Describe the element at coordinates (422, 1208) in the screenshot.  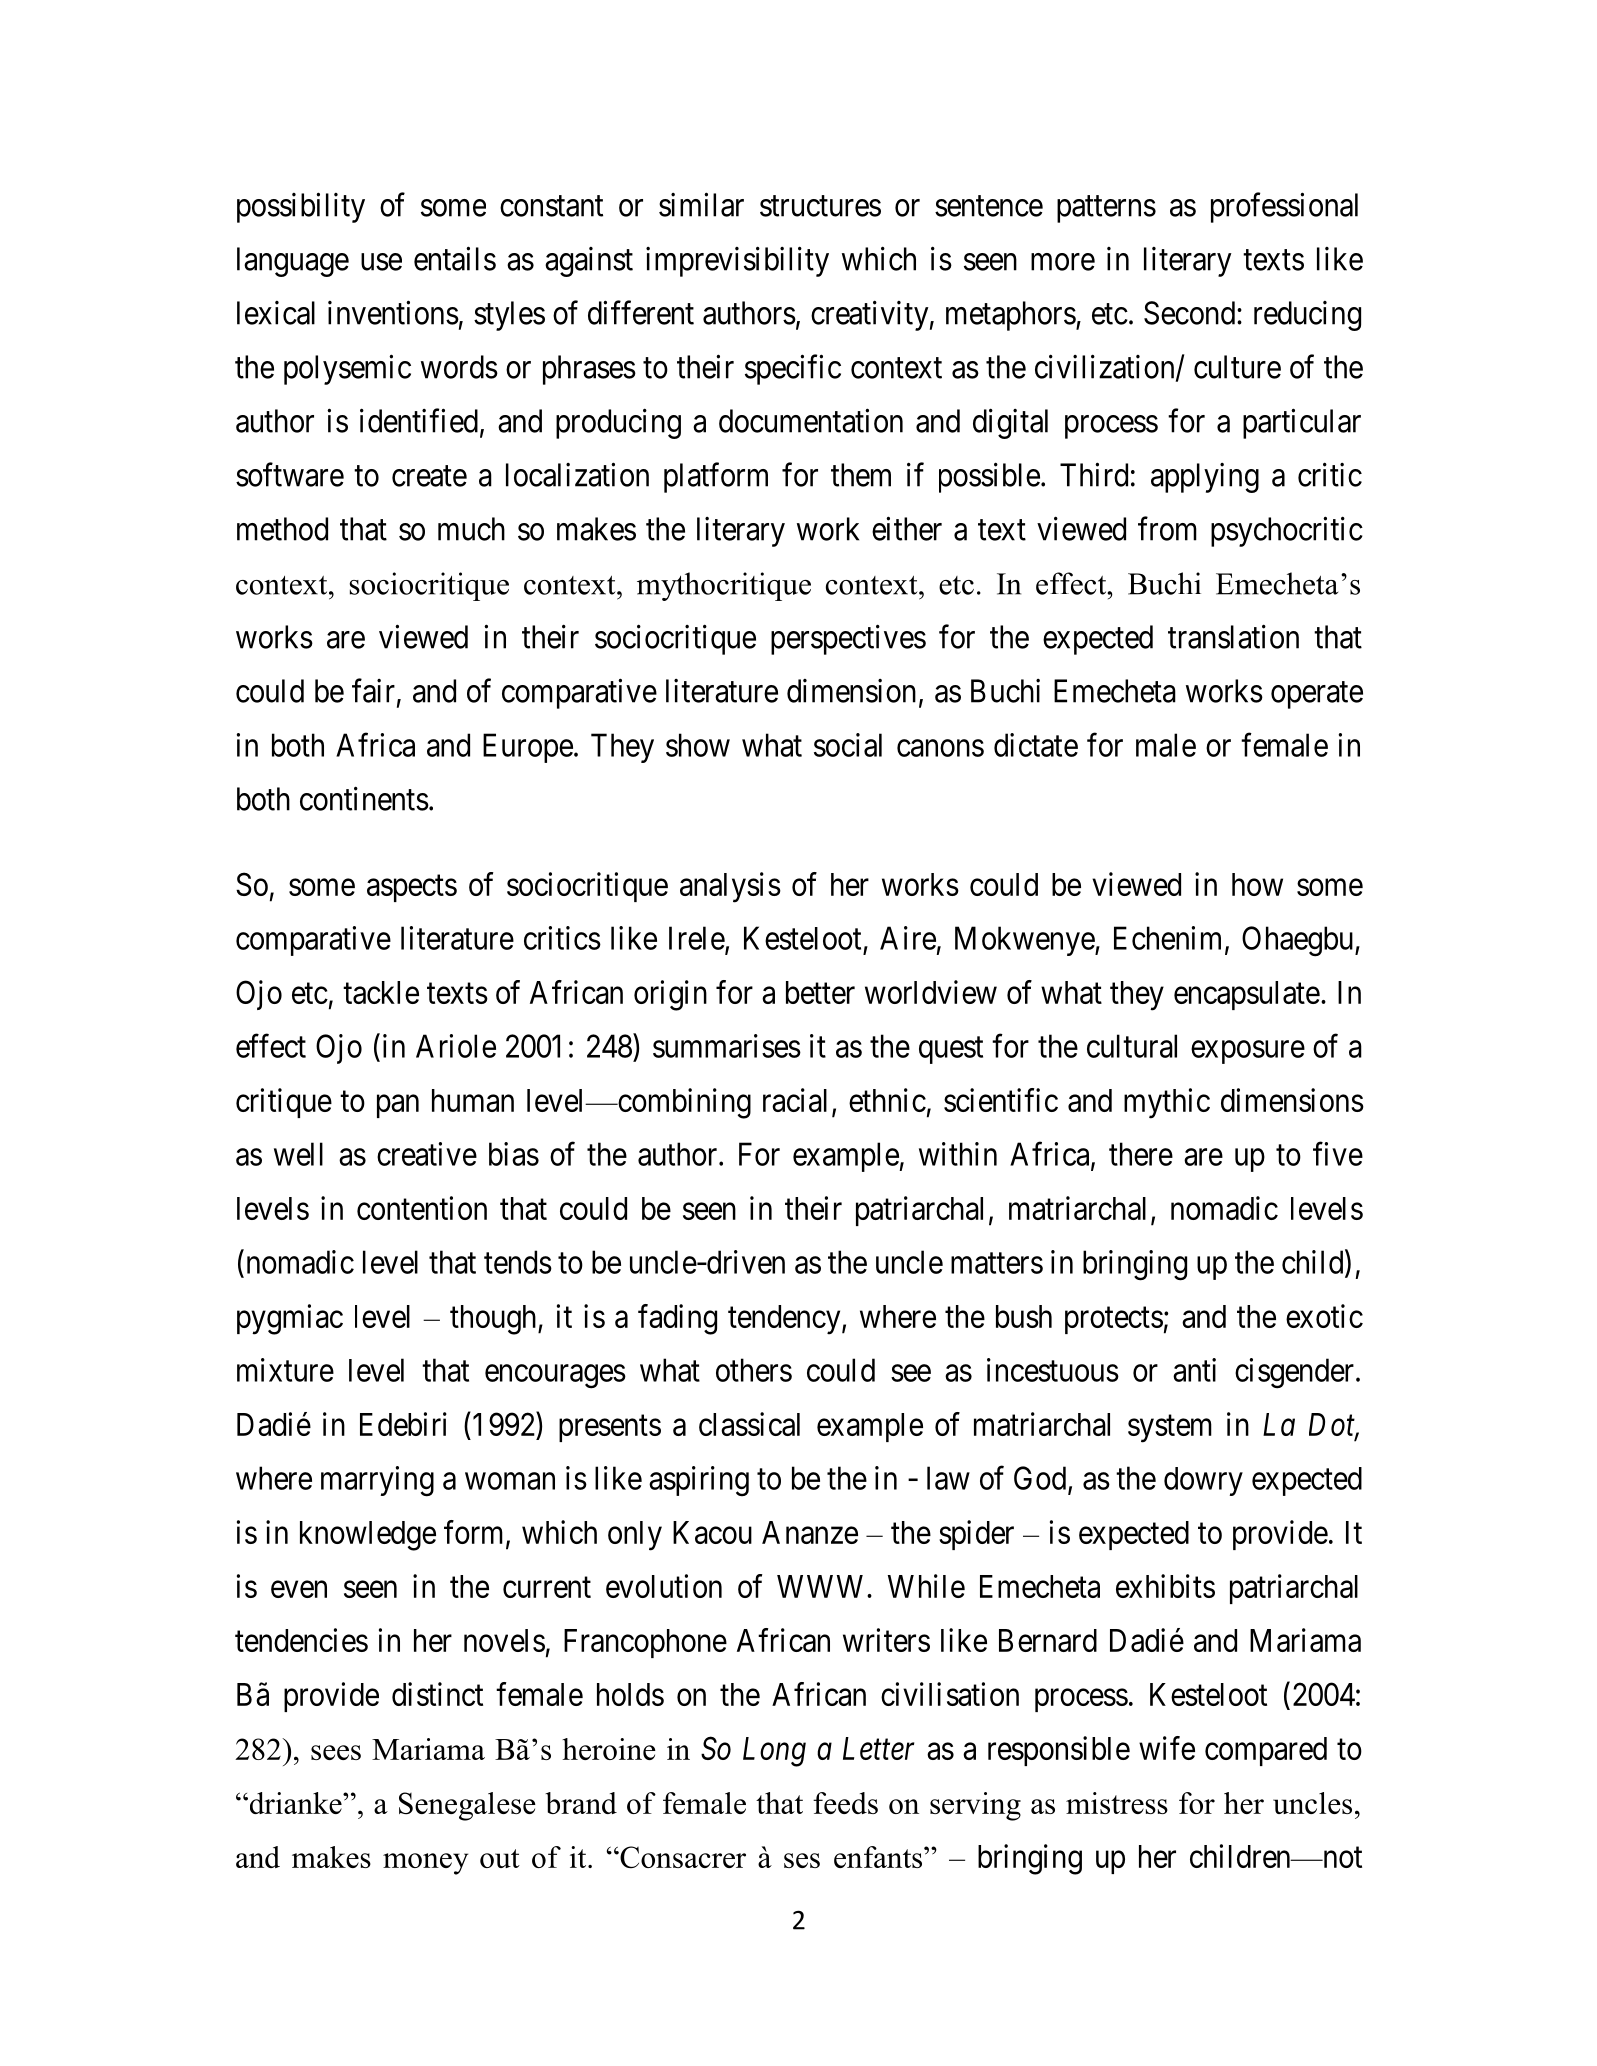
I see `contention` at that location.
